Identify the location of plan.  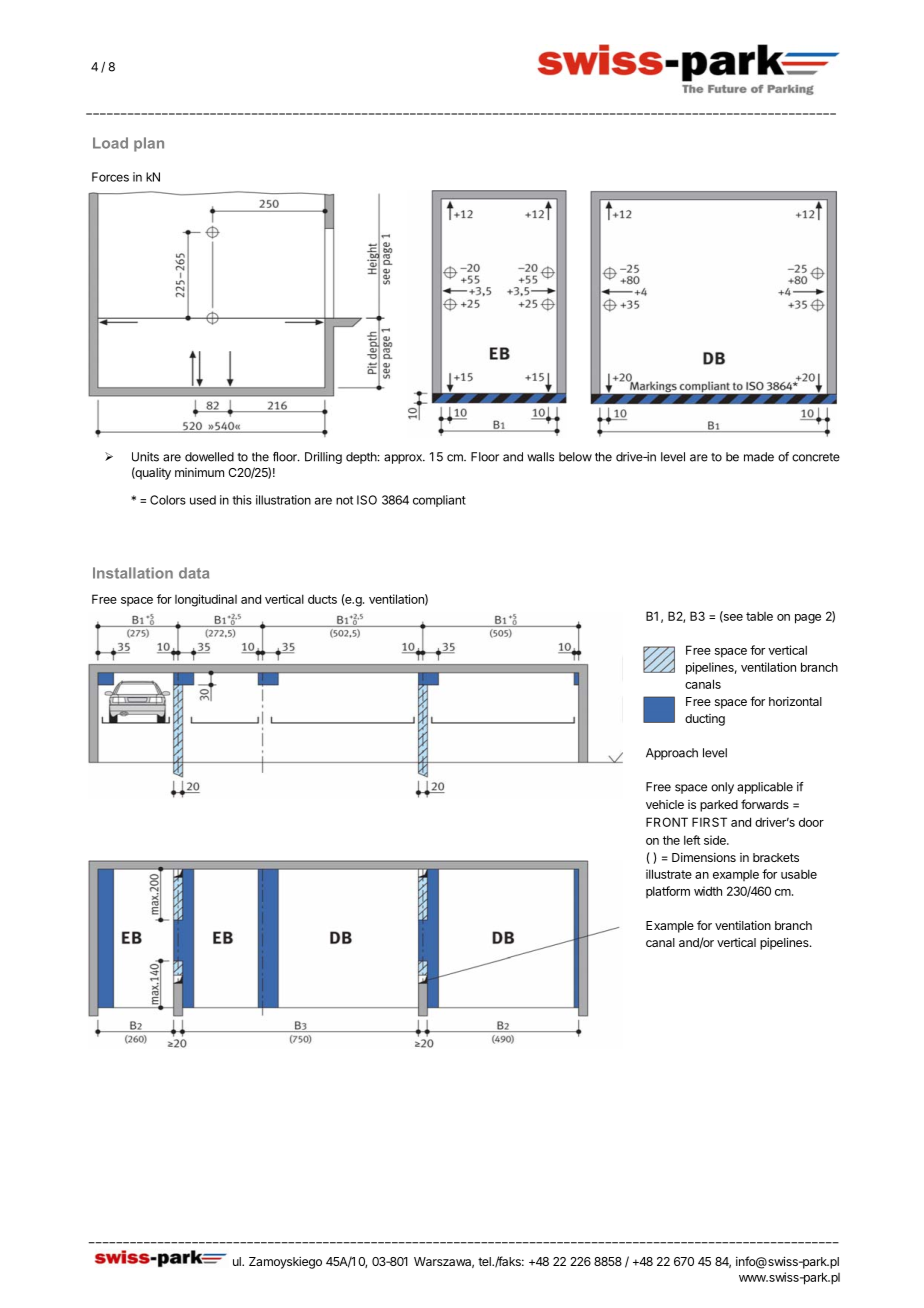
(149, 144).
